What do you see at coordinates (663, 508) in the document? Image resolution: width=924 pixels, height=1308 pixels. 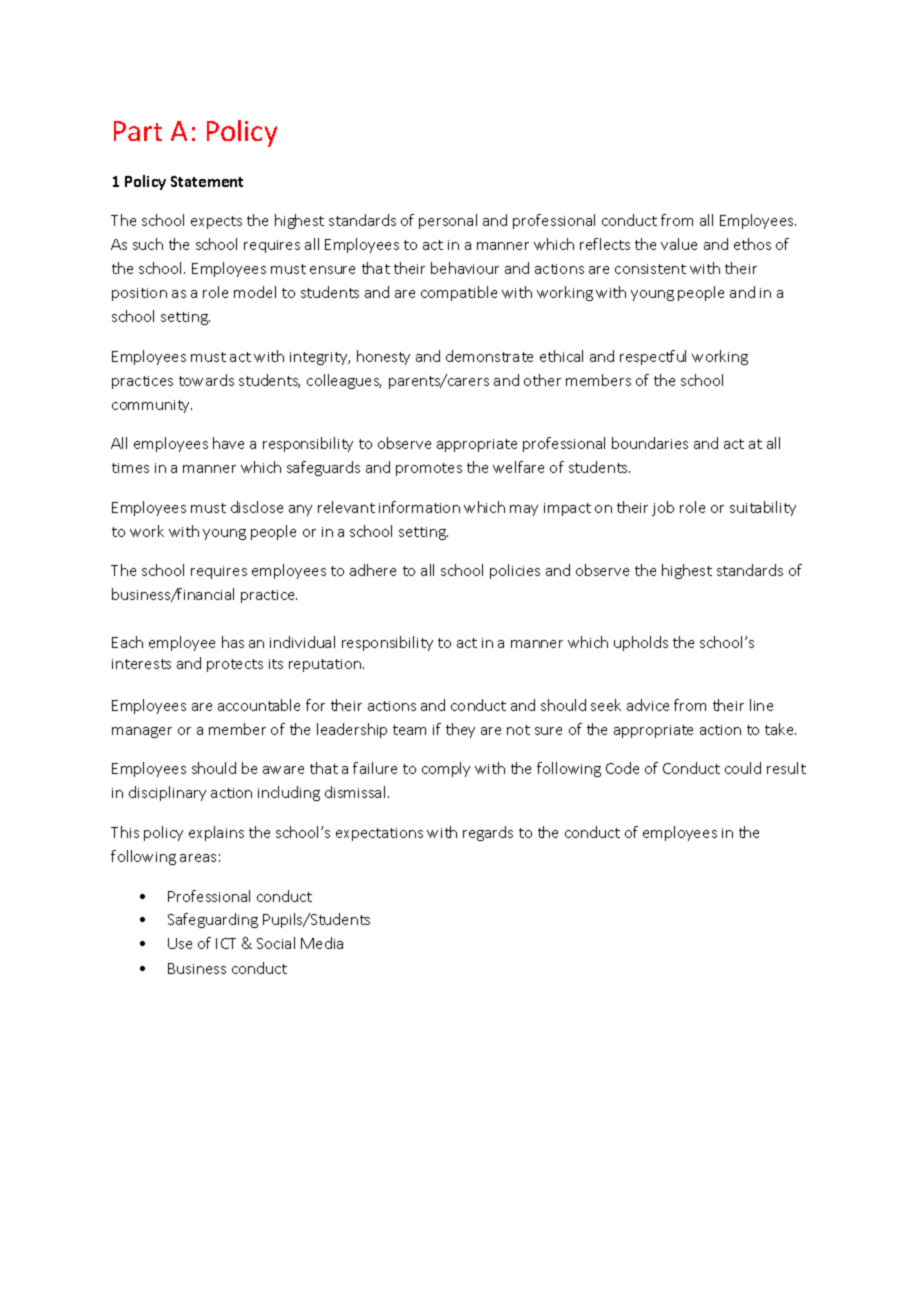 I see `job` at bounding box center [663, 508].
